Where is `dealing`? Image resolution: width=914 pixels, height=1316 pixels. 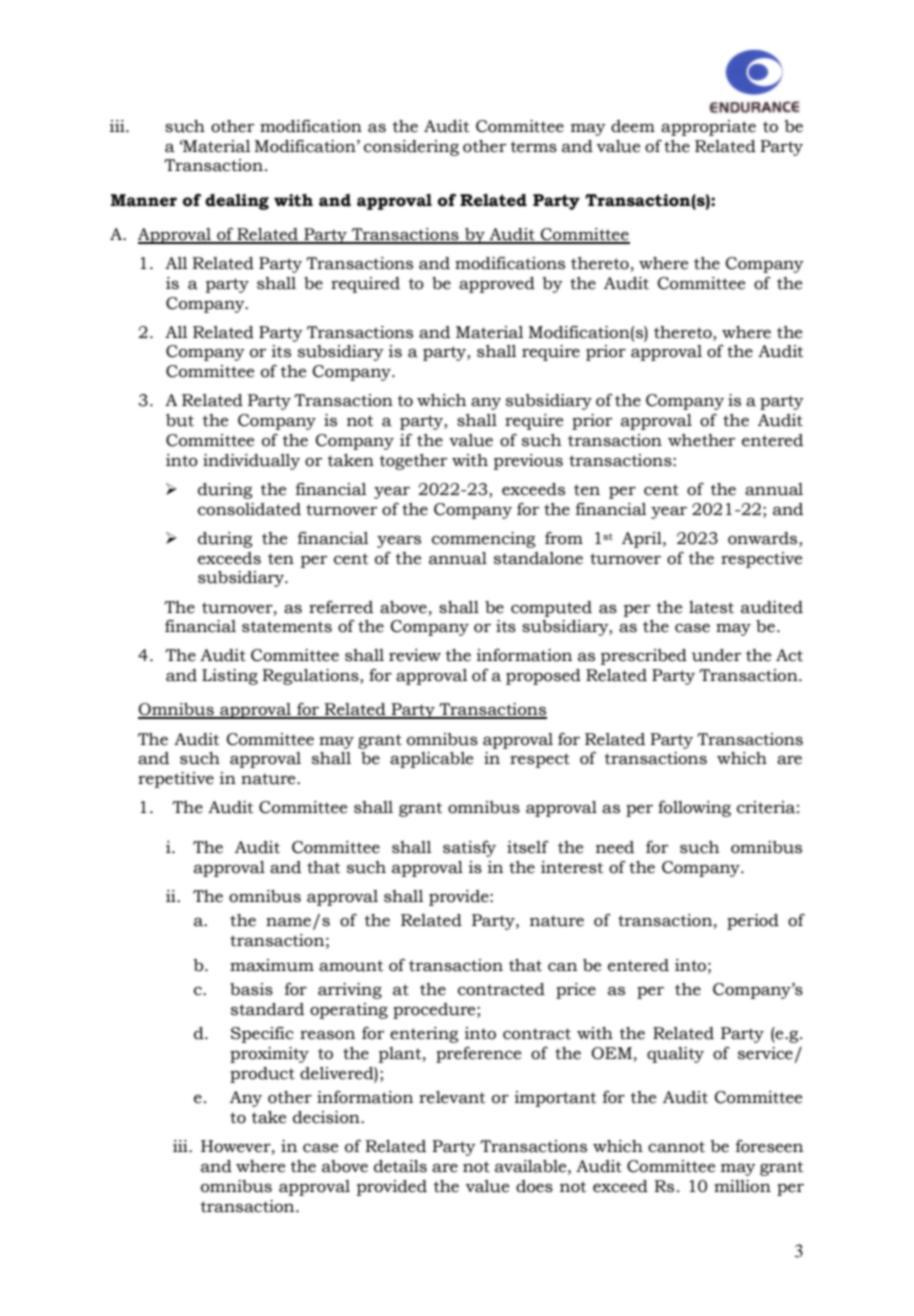
dealing is located at coordinates (237, 202).
